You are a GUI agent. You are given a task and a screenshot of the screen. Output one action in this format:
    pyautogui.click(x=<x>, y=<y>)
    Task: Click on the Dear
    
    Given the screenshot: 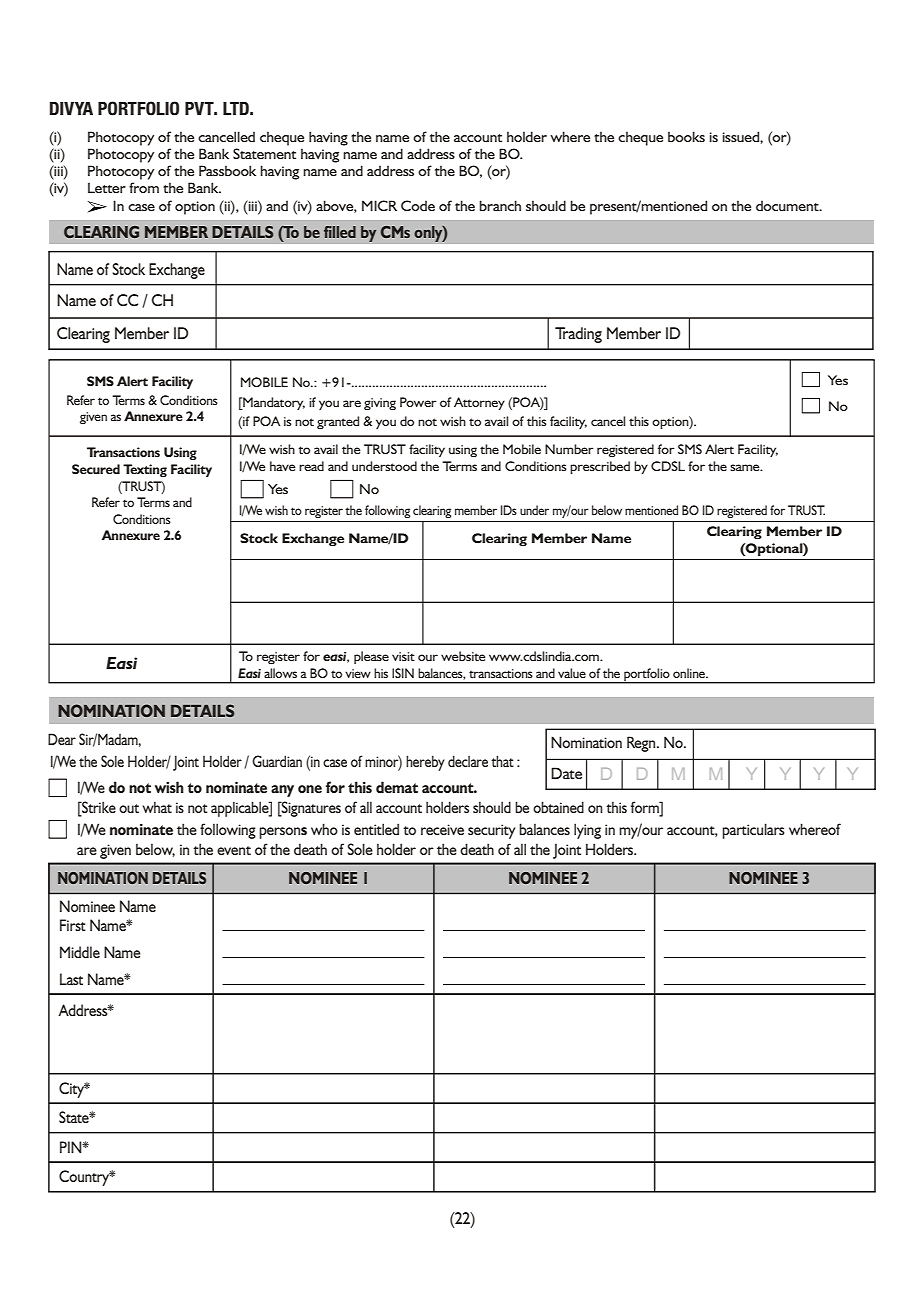 What is the action you would take?
    pyautogui.click(x=62, y=739)
